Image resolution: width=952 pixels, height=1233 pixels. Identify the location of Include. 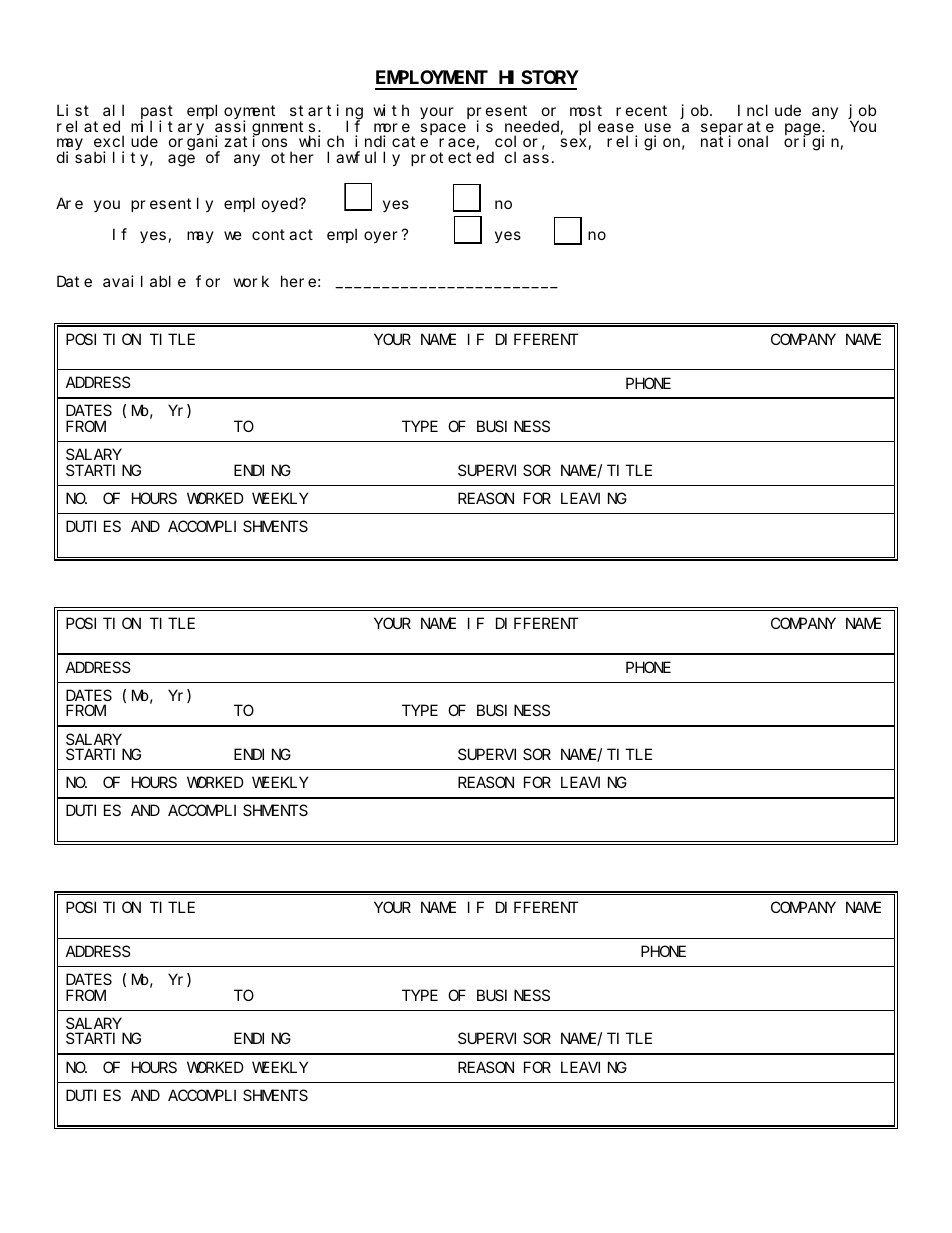
(769, 110).
